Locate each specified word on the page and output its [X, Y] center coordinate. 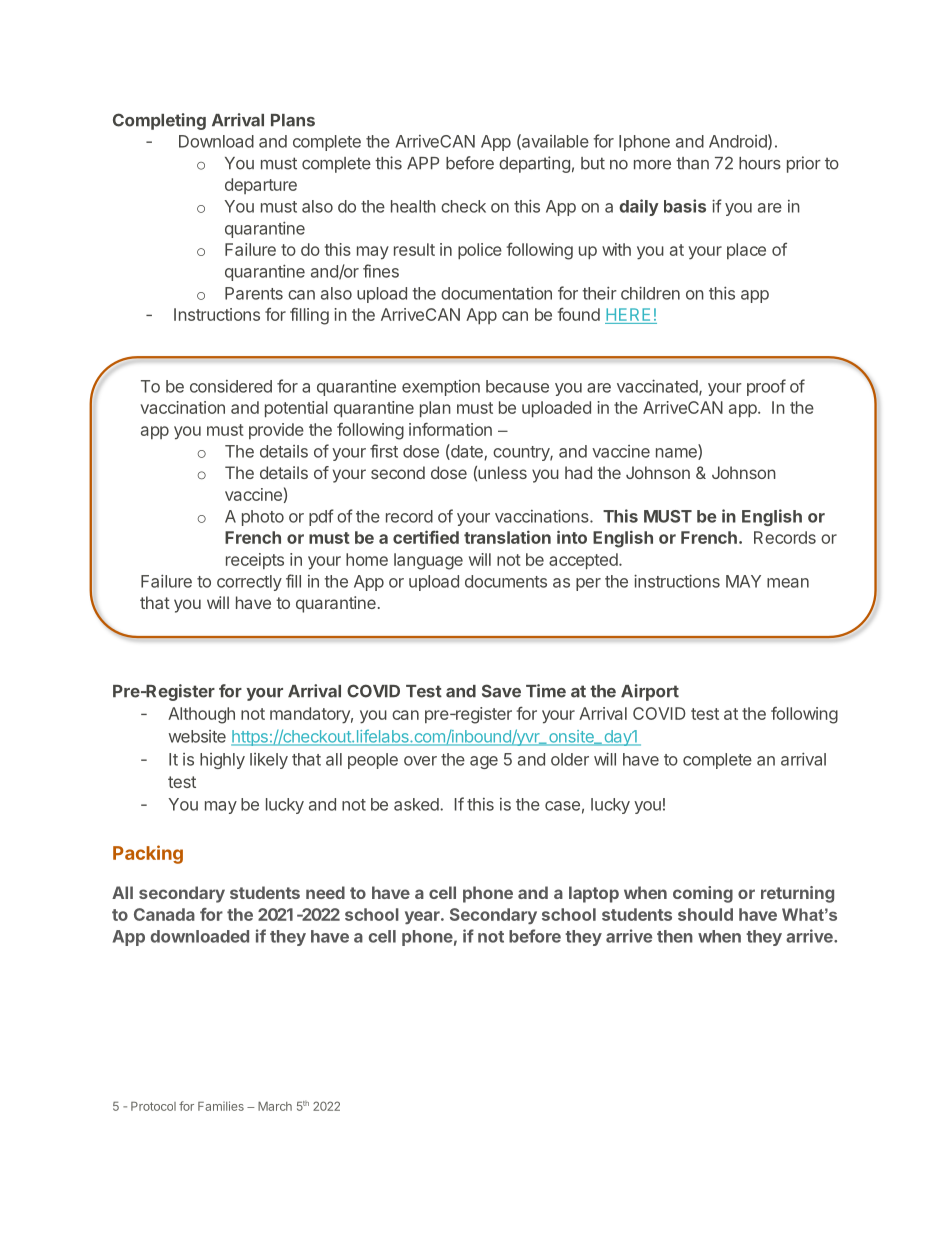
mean [788, 583]
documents [506, 581]
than [692, 163]
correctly [249, 583]
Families [221, 1106]
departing [534, 164]
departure [261, 186]
